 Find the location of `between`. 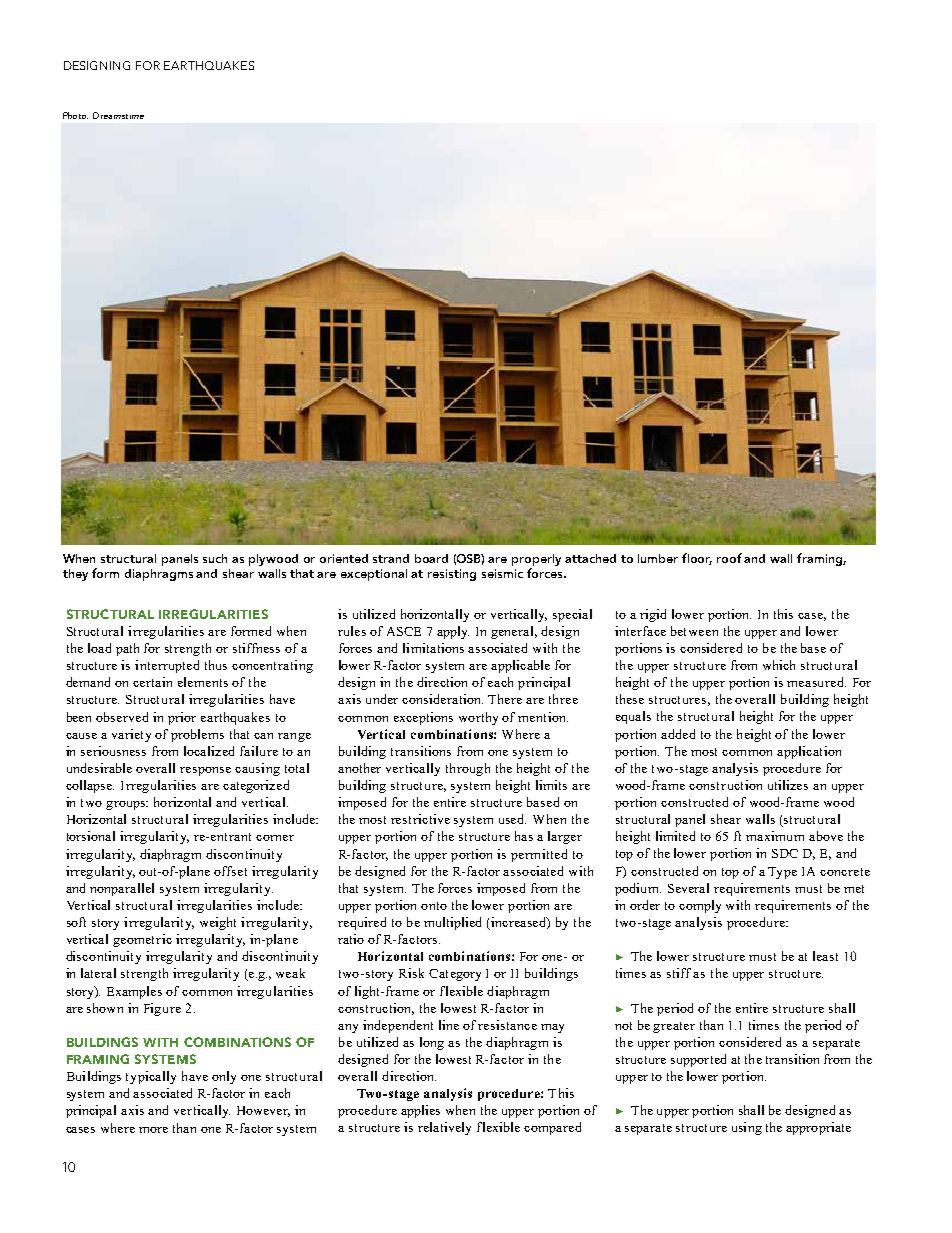

between is located at coordinates (694, 631).
